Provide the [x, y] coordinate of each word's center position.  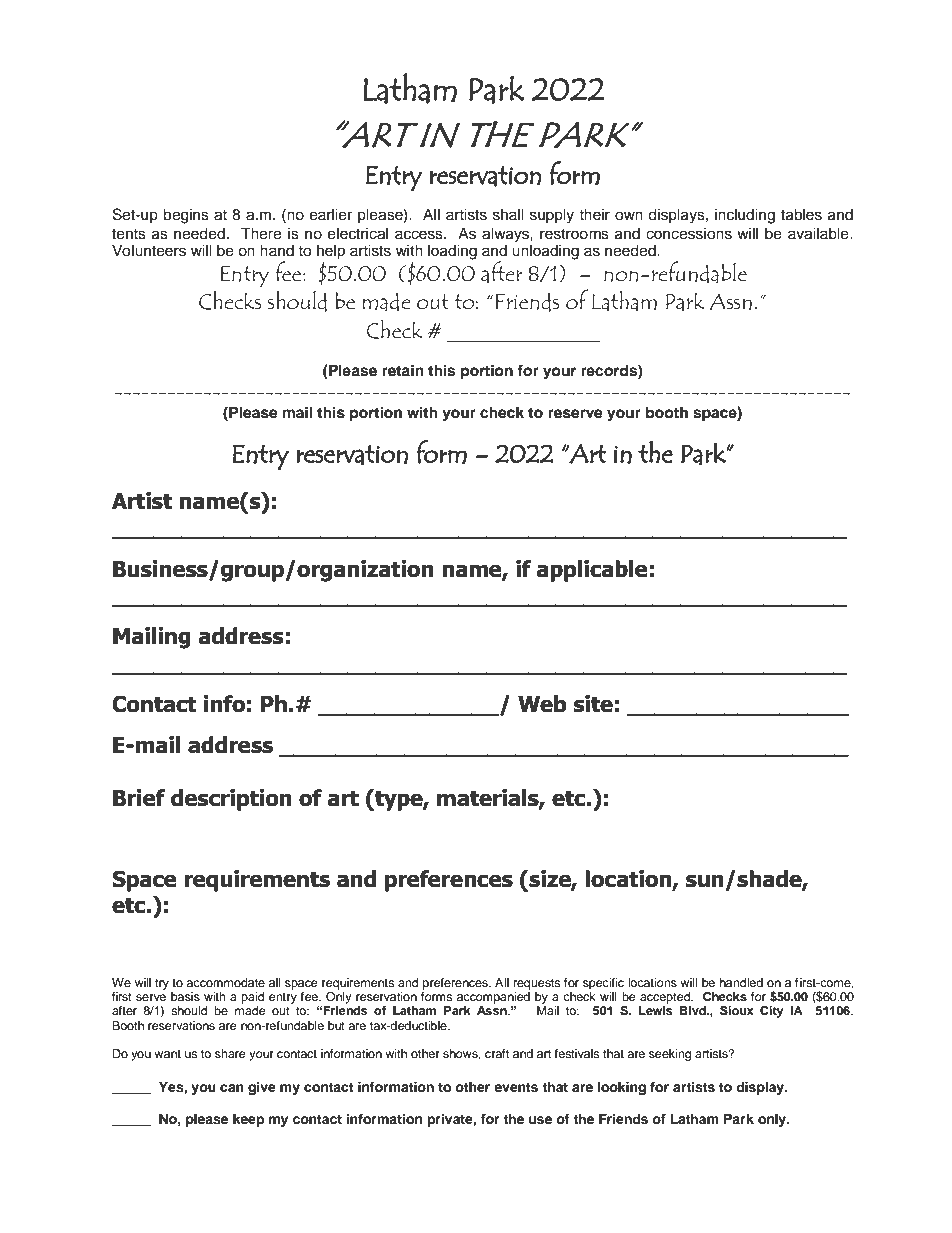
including [745, 216]
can [232, 1088]
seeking [670, 1055]
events [516, 1088]
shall [508, 215]
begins [186, 216]
